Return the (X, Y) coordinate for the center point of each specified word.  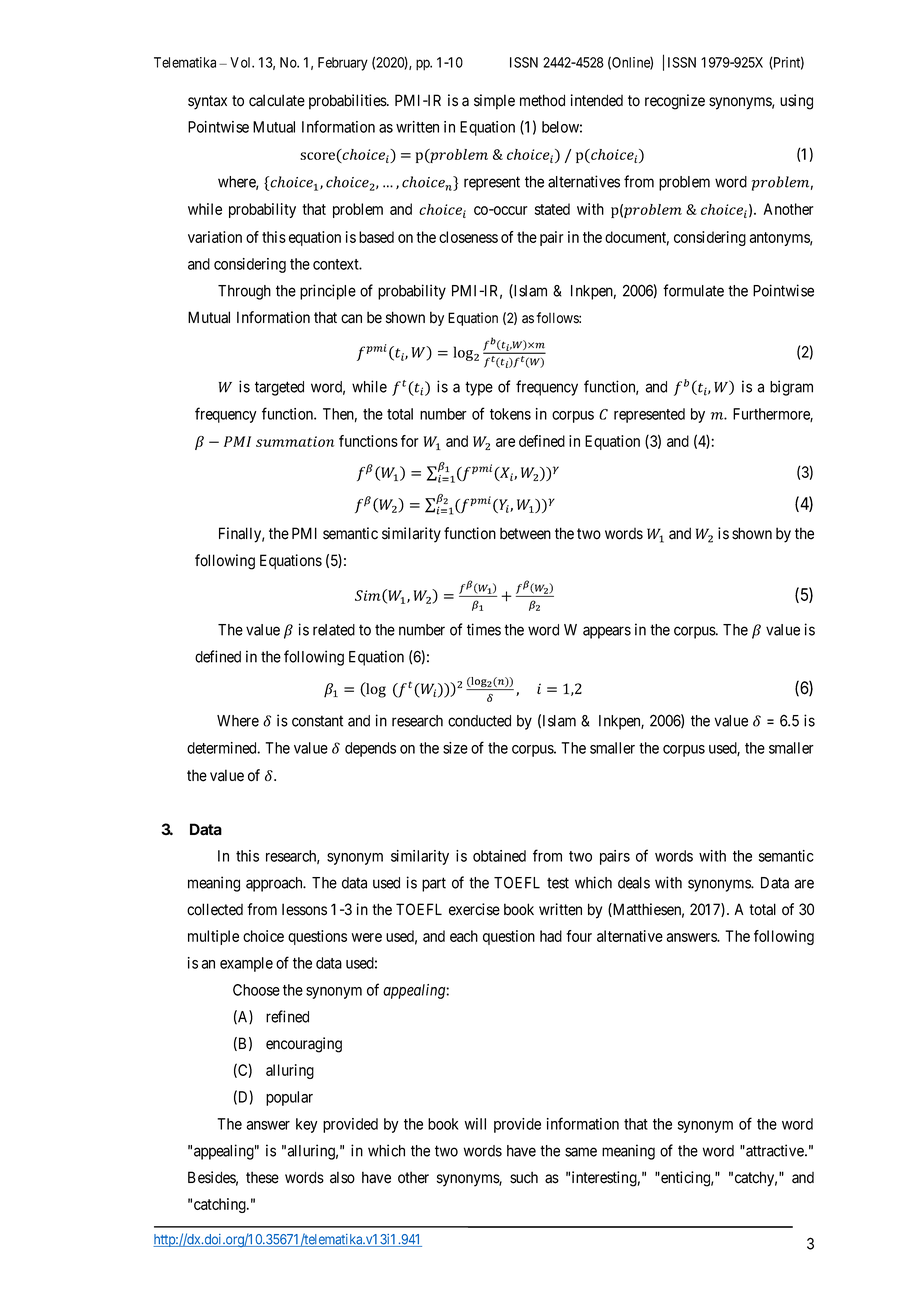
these (262, 1177)
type (479, 388)
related (334, 630)
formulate (693, 290)
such (524, 1177)
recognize (675, 102)
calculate (277, 100)
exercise (474, 909)
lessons (304, 909)
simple (494, 102)
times (484, 629)
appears (607, 632)
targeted (279, 388)
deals (634, 883)
